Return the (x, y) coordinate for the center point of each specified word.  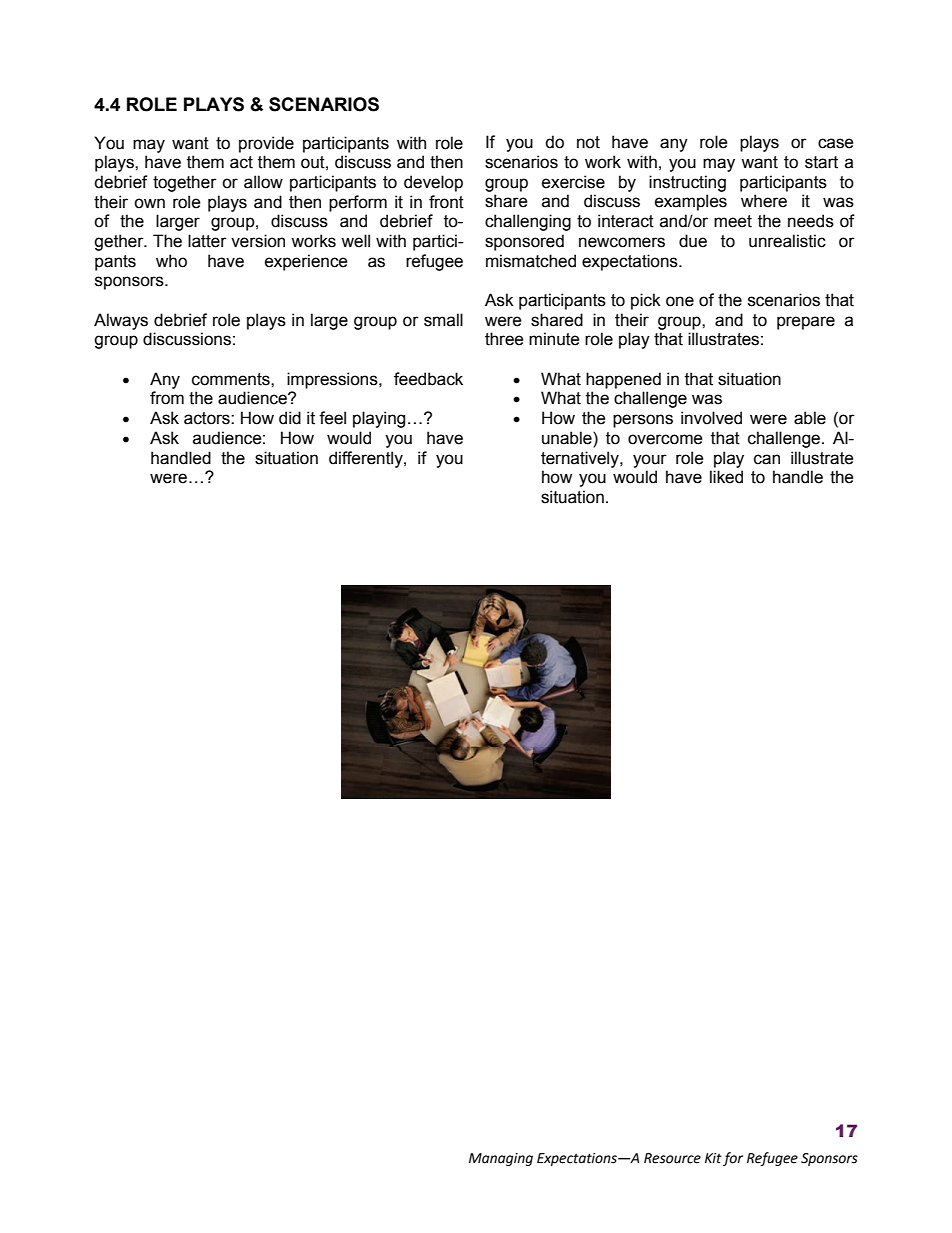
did (290, 418)
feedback (428, 379)
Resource (672, 1158)
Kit (713, 1158)
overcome (665, 439)
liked (726, 477)
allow (263, 182)
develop (433, 183)
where (764, 201)
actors (208, 418)
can (767, 459)
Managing (501, 1159)
